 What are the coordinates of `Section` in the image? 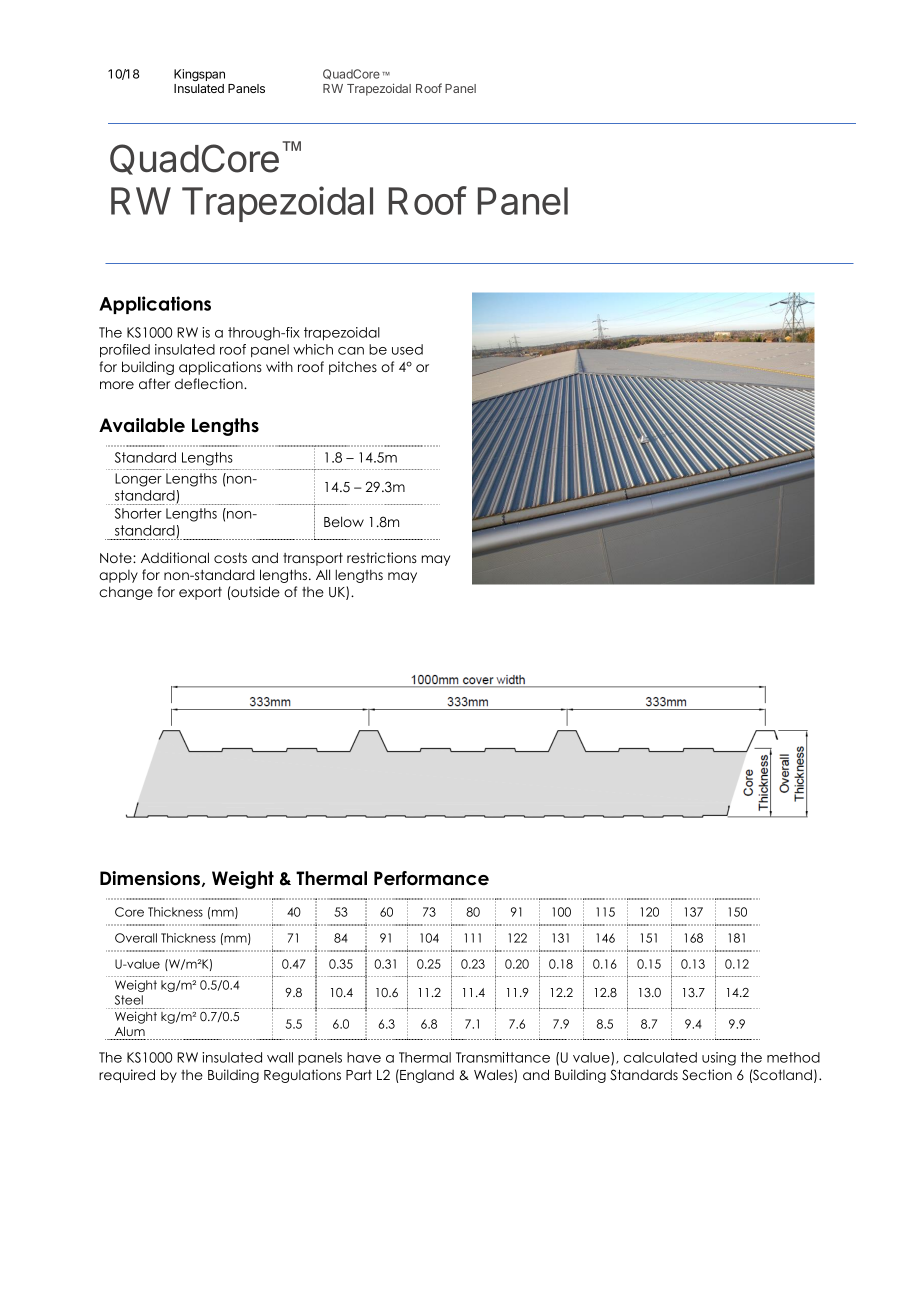 It's located at (707, 1075).
